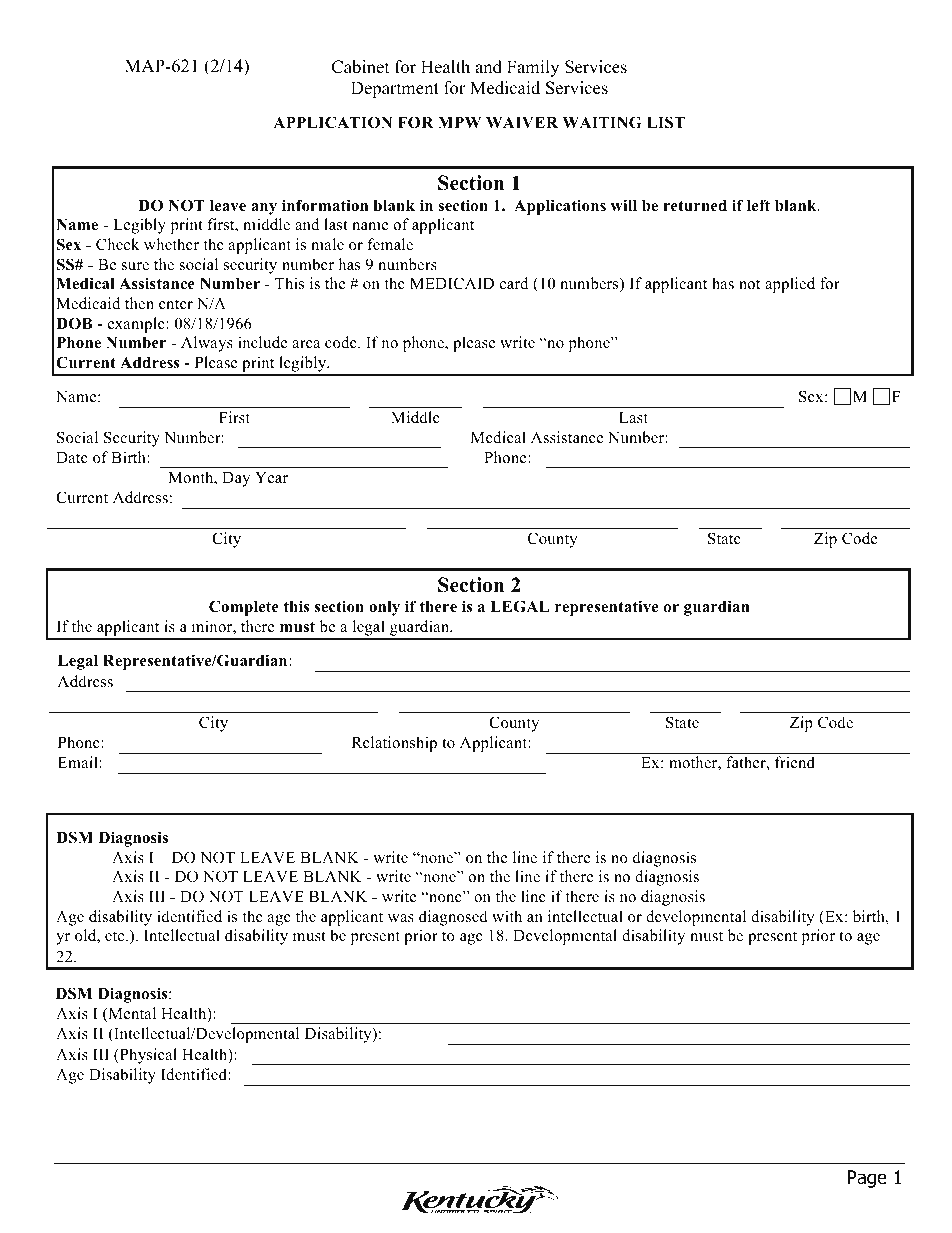 The width and height of the screenshot is (952, 1233). Describe the element at coordinates (867, 1179) in the screenshot. I see `Page` at that location.
